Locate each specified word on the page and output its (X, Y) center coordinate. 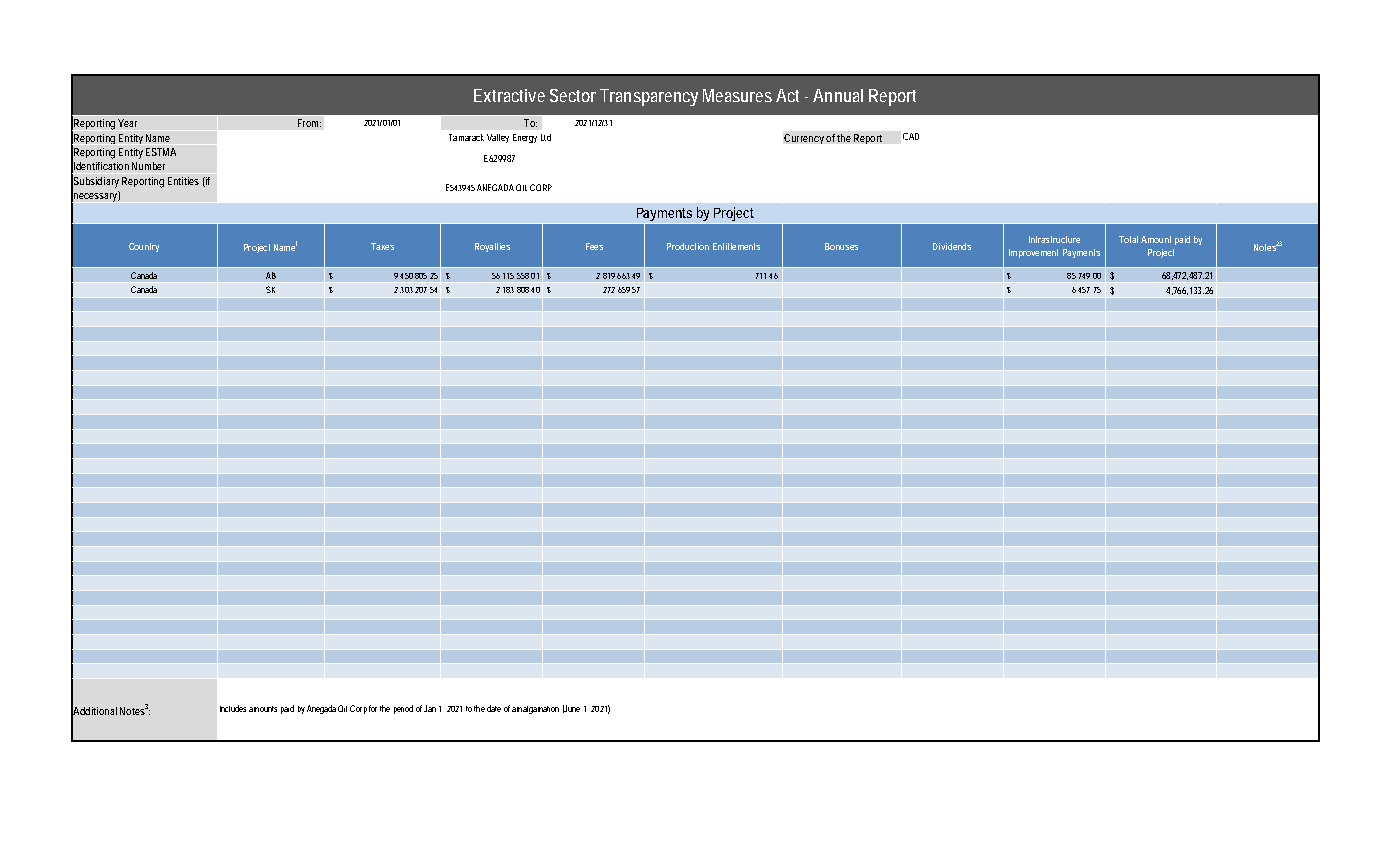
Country (144, 247)
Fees (594, 246)
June (571, 709)
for (373, 708)
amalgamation (535, 710)
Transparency (649, 97)
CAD (911, 136)
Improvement (1033, 253)
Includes (233, 708)
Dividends (952, 246)
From (308, 123)
